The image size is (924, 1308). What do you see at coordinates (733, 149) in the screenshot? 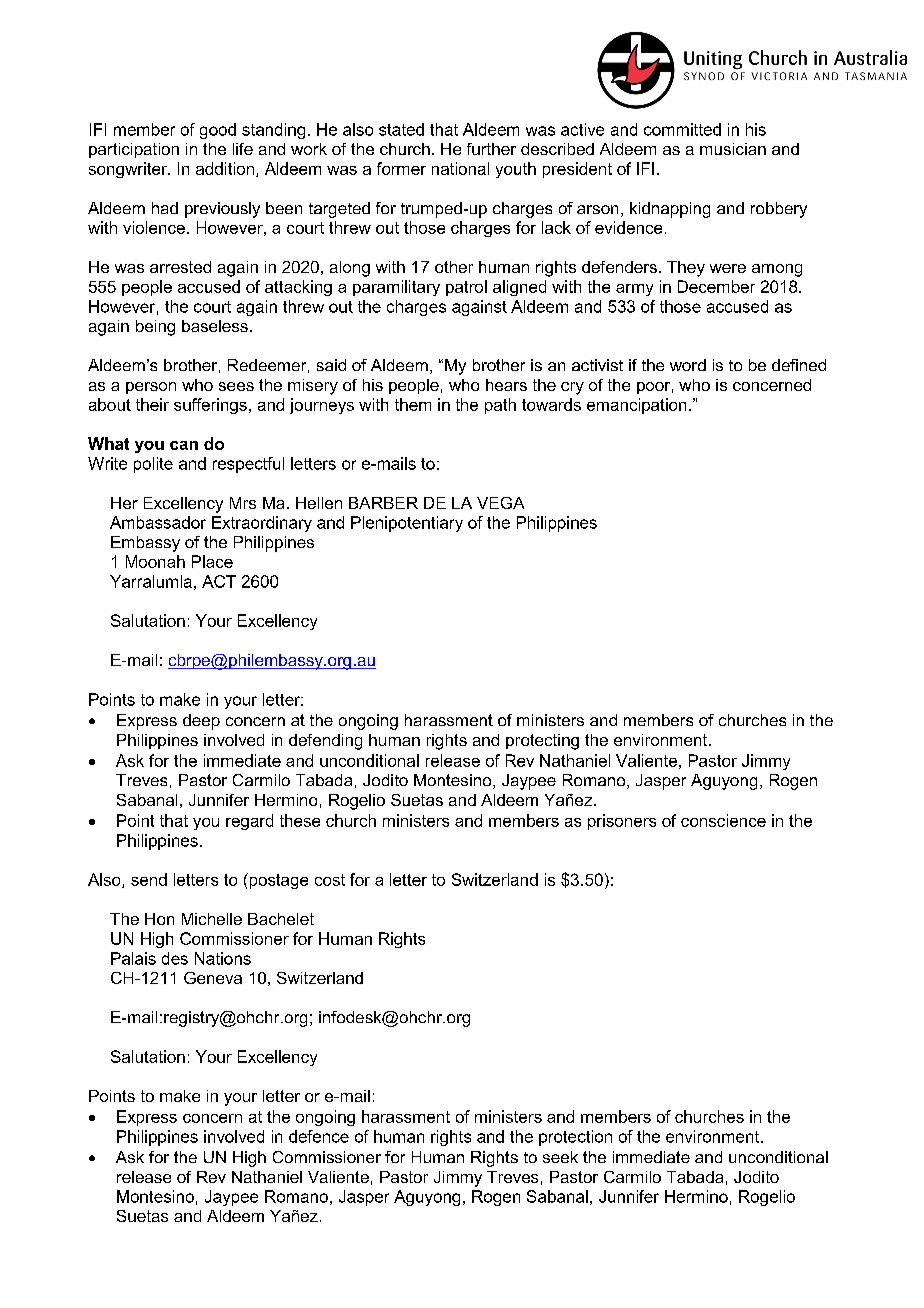
I see `musician` at bounding box center [733, 149].
